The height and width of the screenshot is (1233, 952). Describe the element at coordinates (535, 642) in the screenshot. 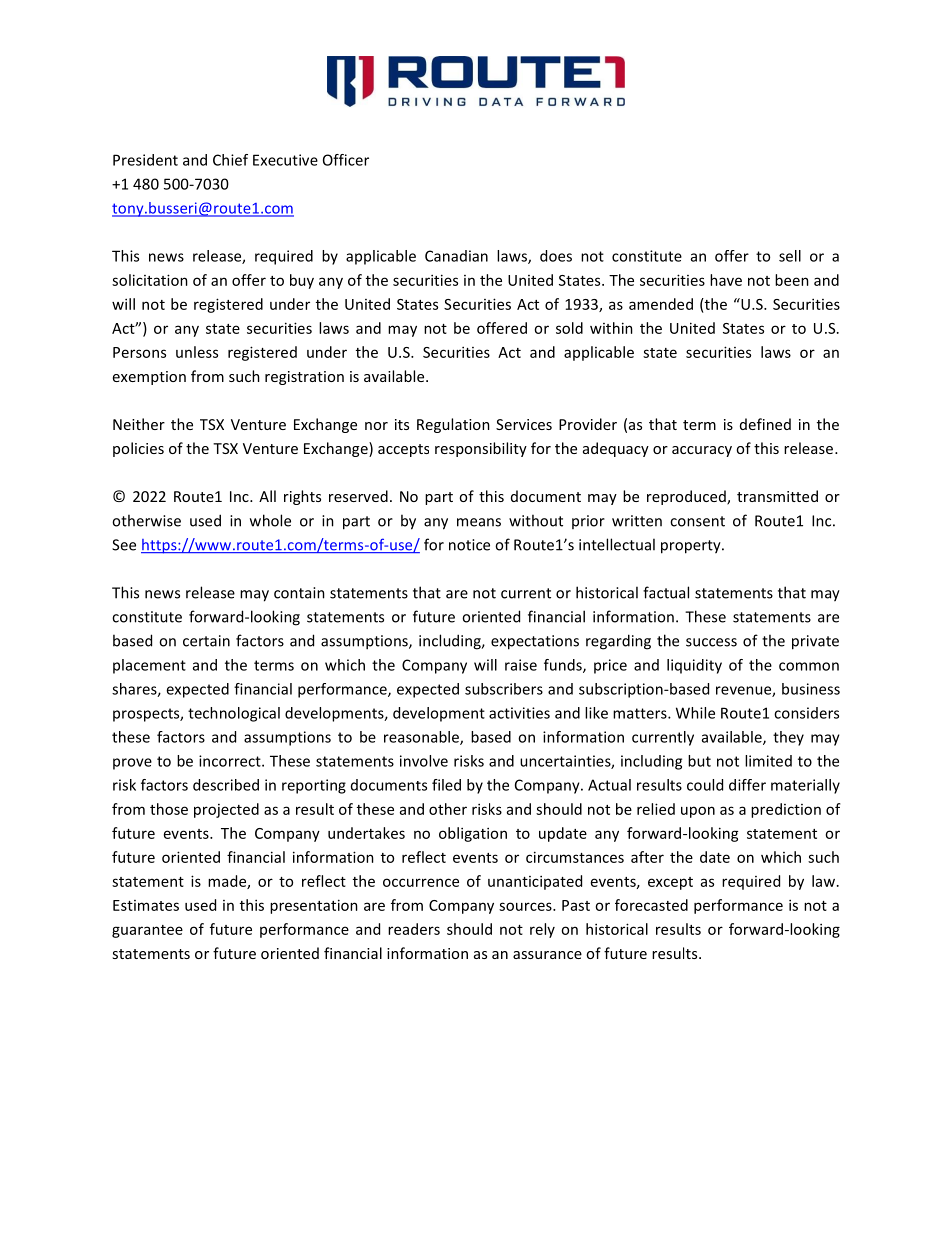

I see `expectations` at that location.
